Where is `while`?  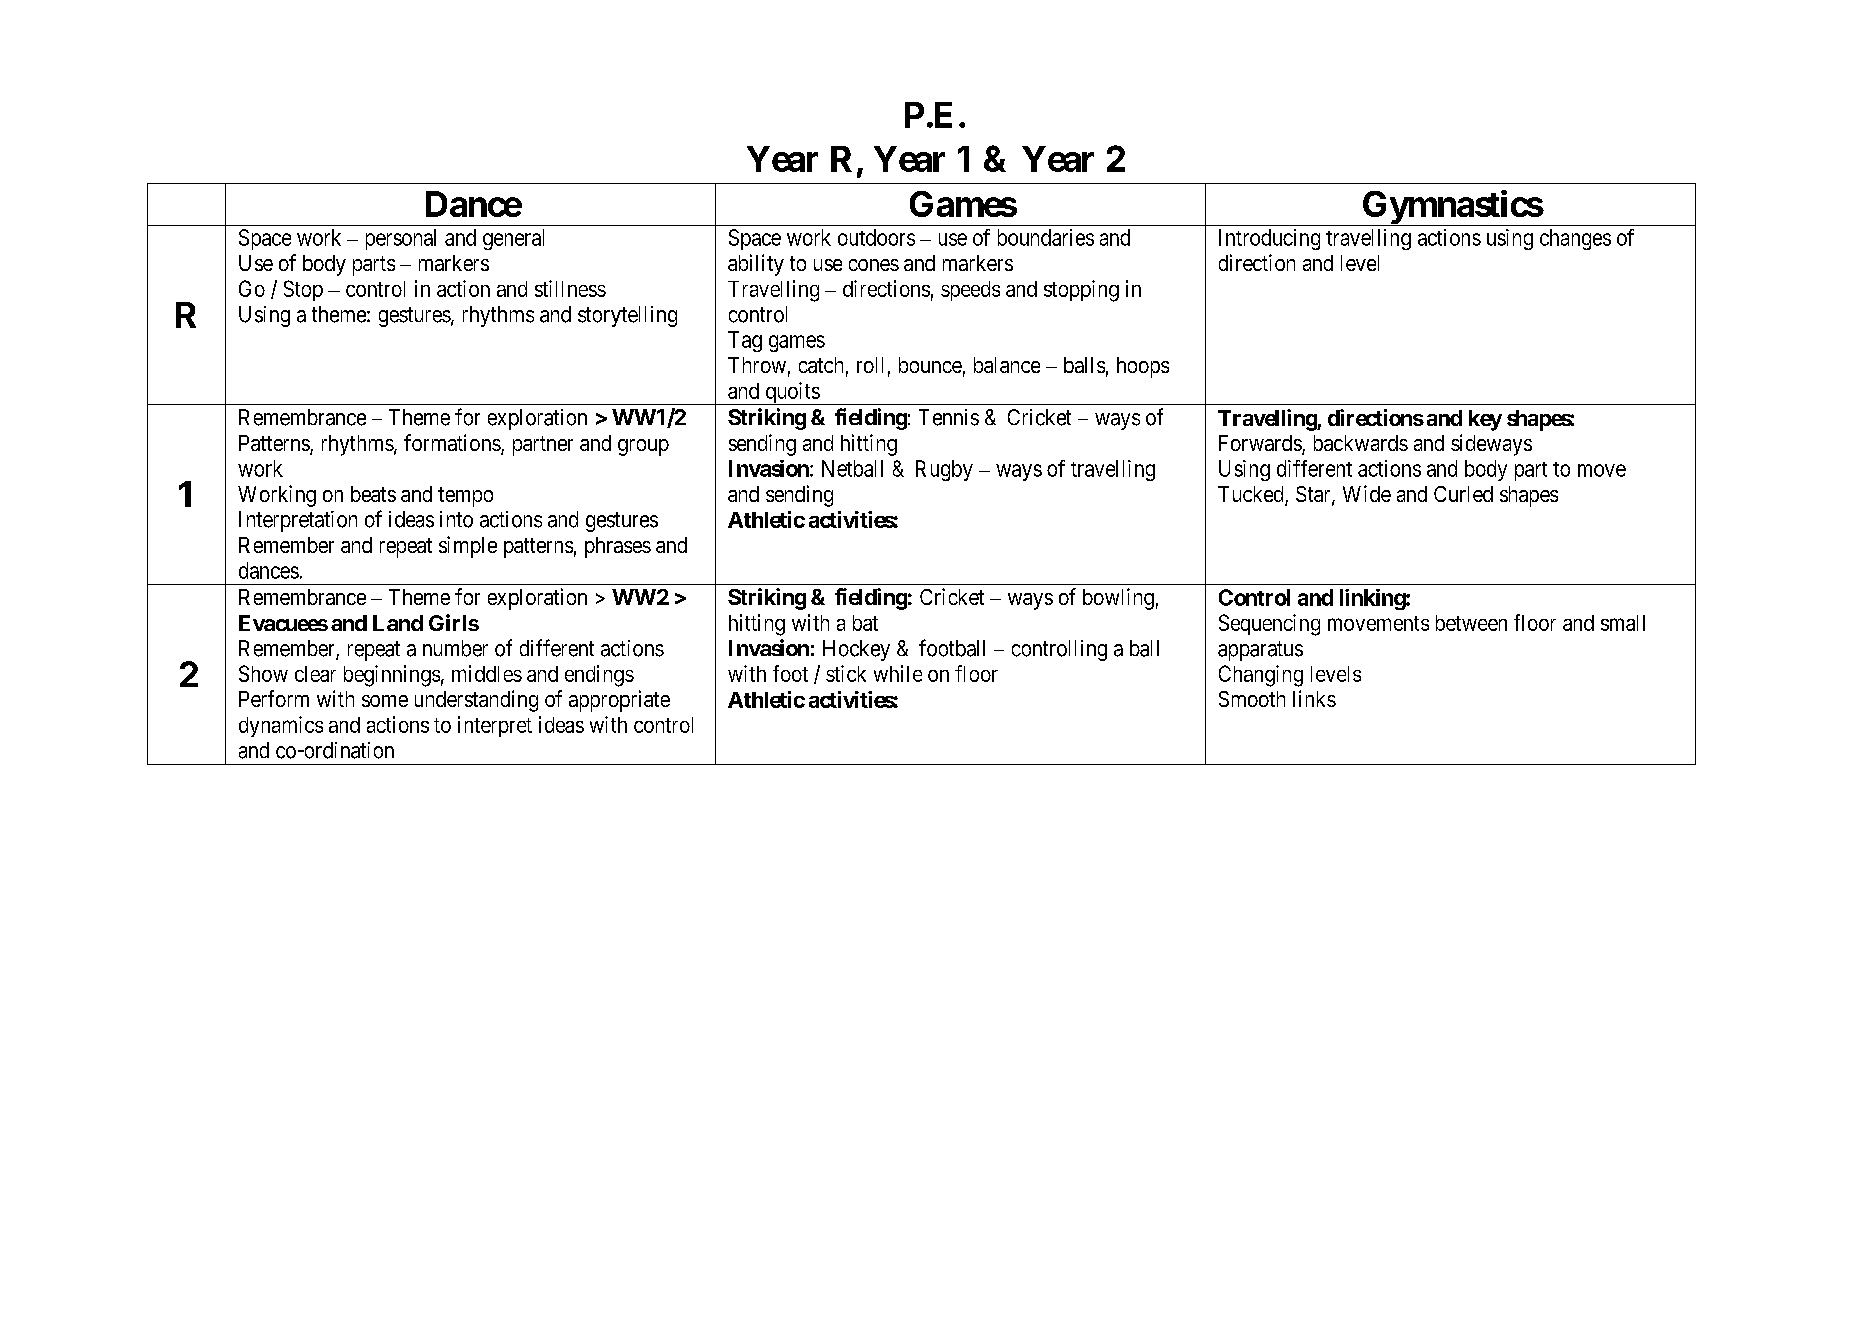 while is located at coordinates (898, 673).
